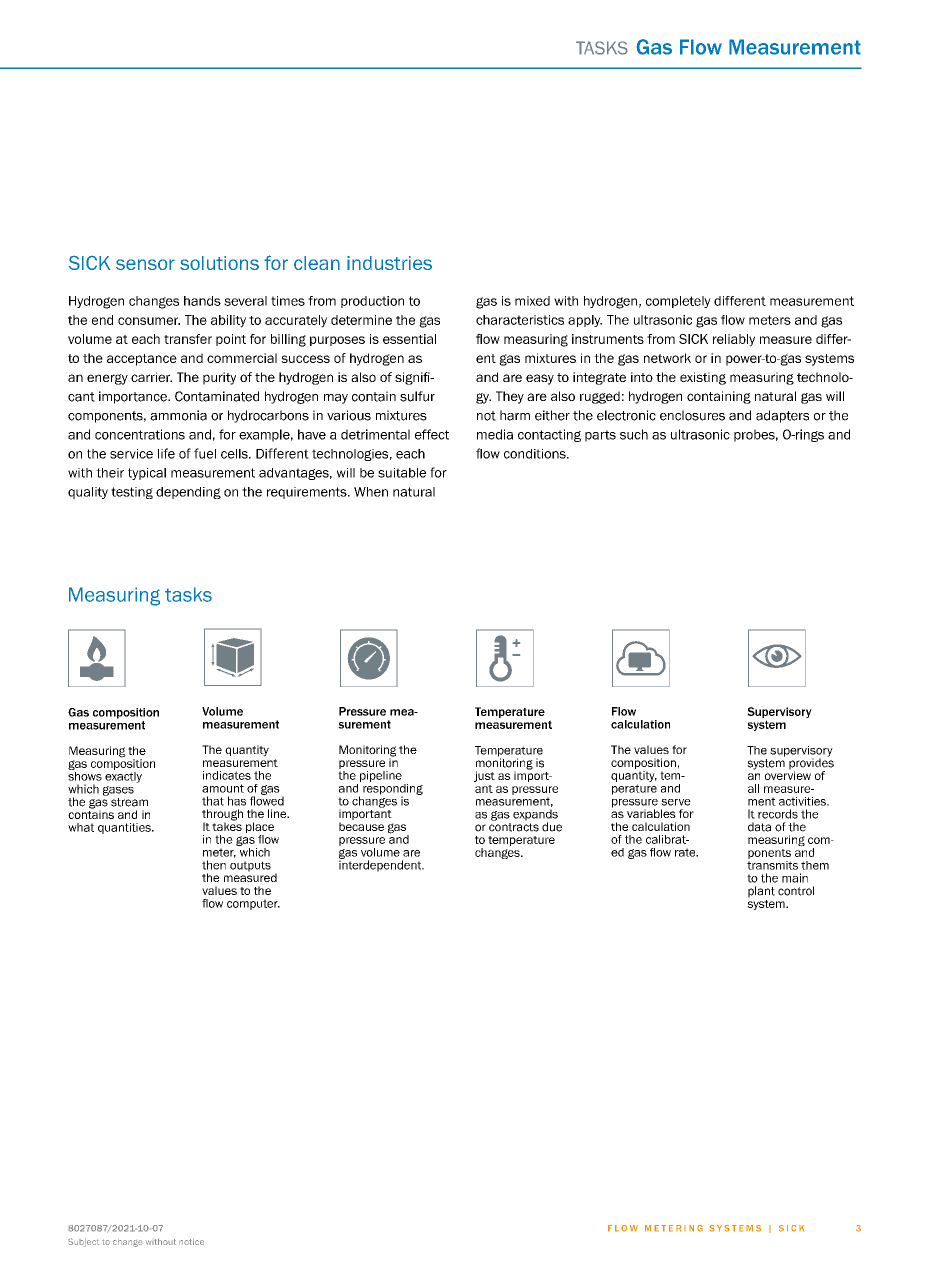 This screenshot has width=952, height=1267. I want to click on Subject, so click(83, 1242).
